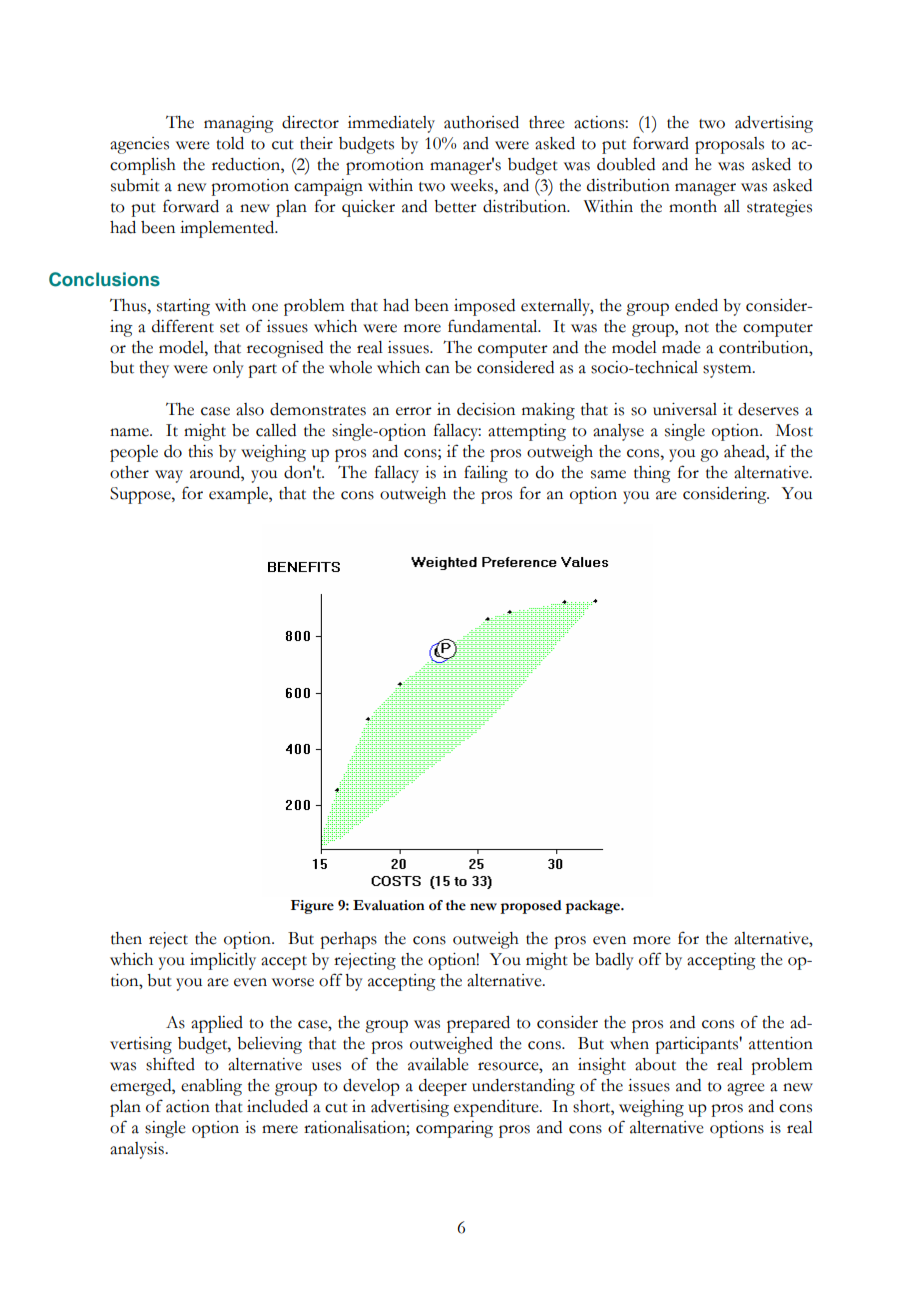 Image resolution: width=924 pixels, height=1308 pixels. I want to click on Figure, so click(312, 907).
